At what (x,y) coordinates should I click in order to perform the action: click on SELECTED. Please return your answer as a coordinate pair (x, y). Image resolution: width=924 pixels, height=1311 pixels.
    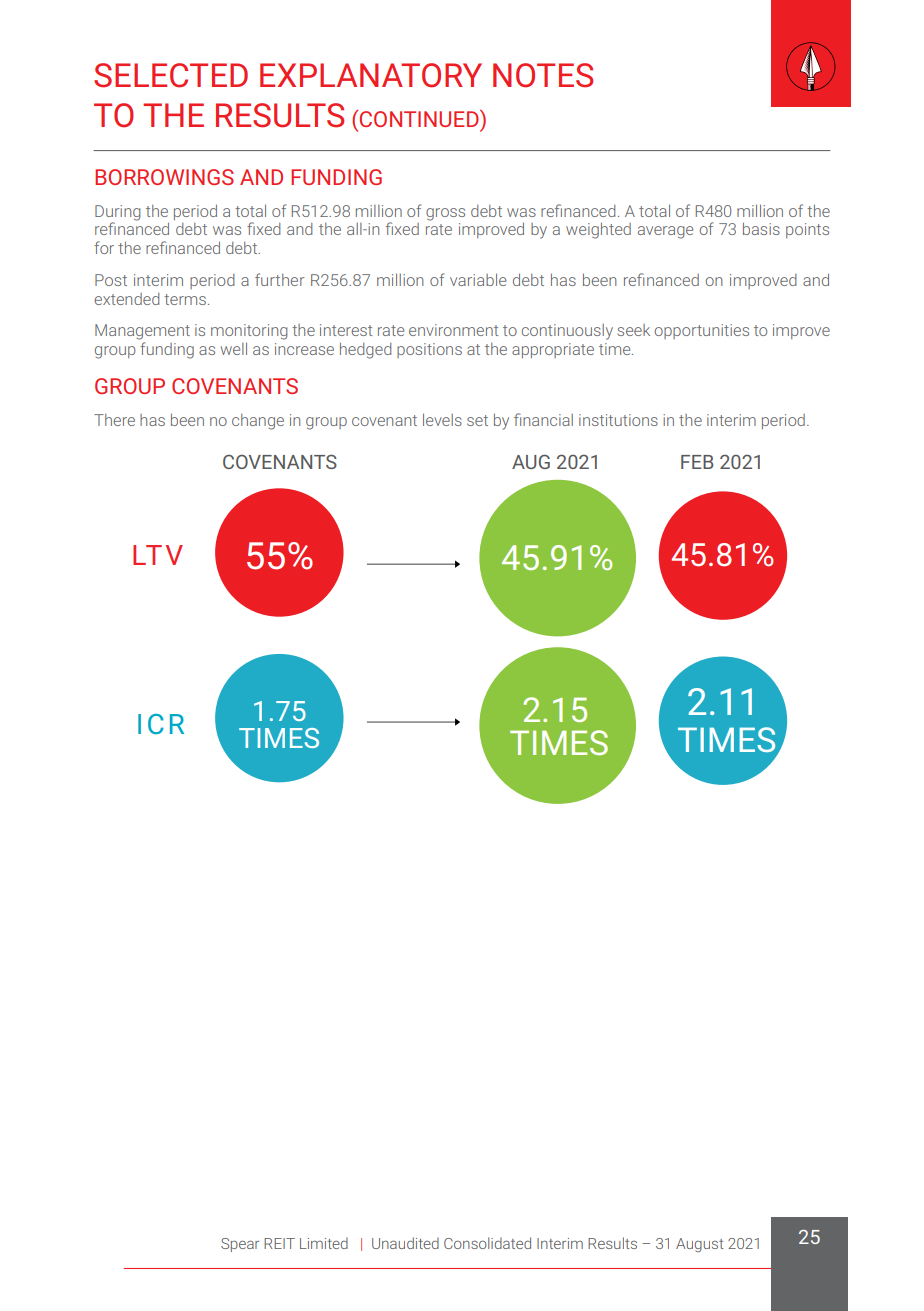
    Looking at the image, I should click on (171, 75).
